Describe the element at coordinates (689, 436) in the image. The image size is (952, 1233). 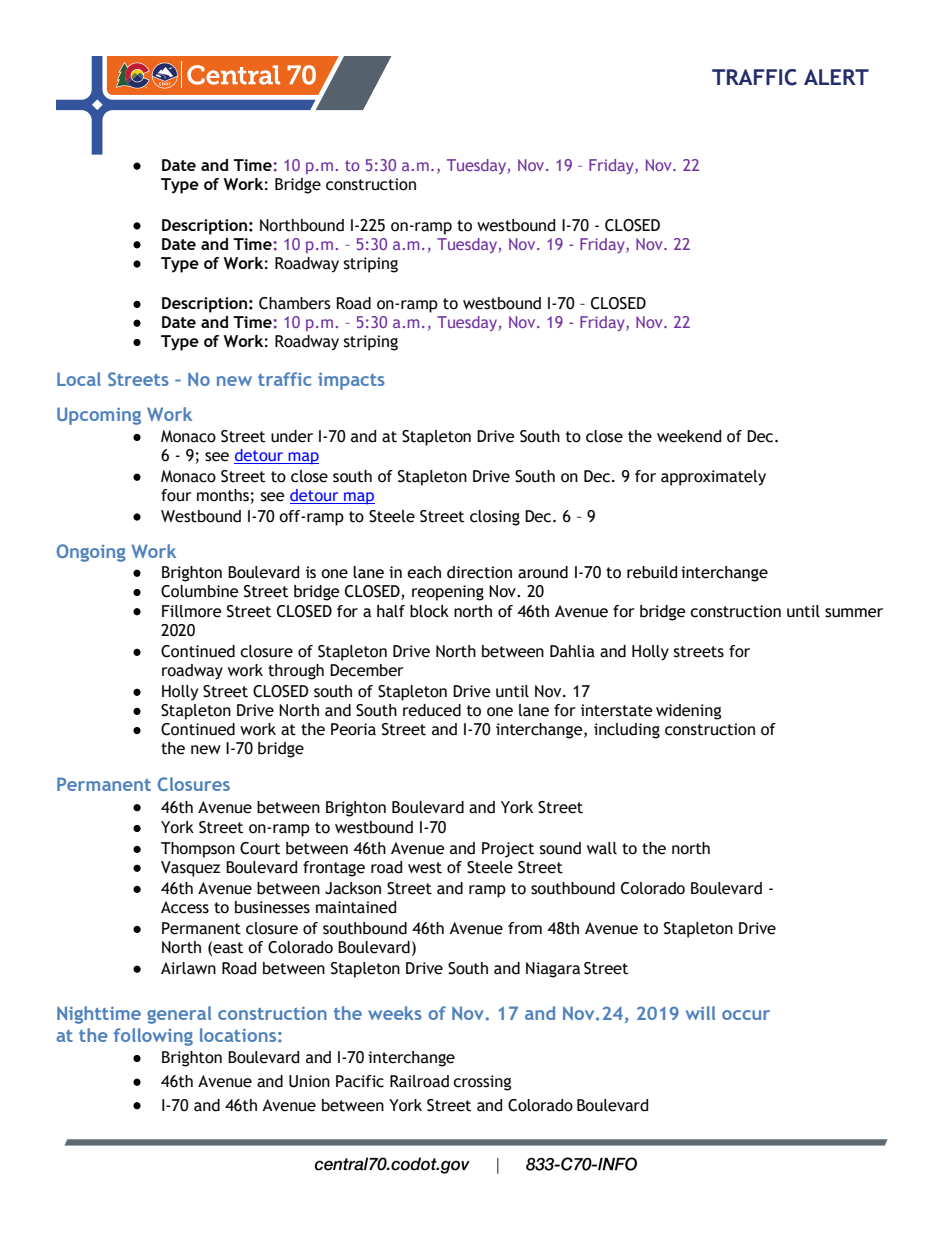
I see `weekend` at that location.
